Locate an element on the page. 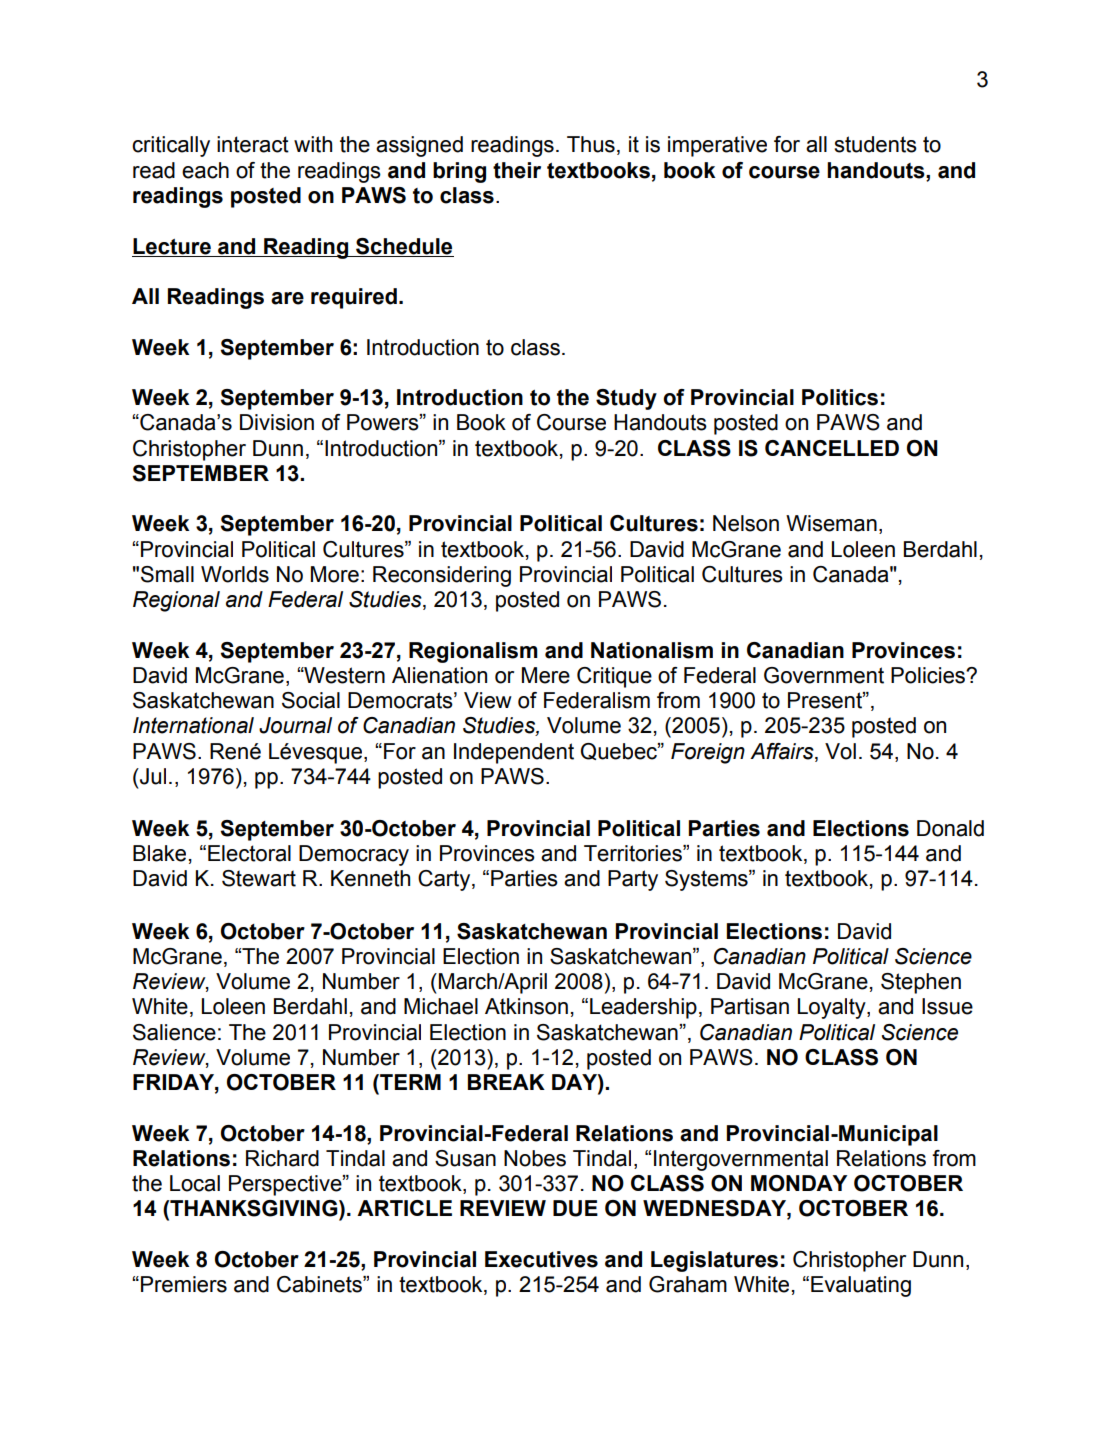 This page has height=1450, width=1120. Study is located at coordinates (626, 399).
